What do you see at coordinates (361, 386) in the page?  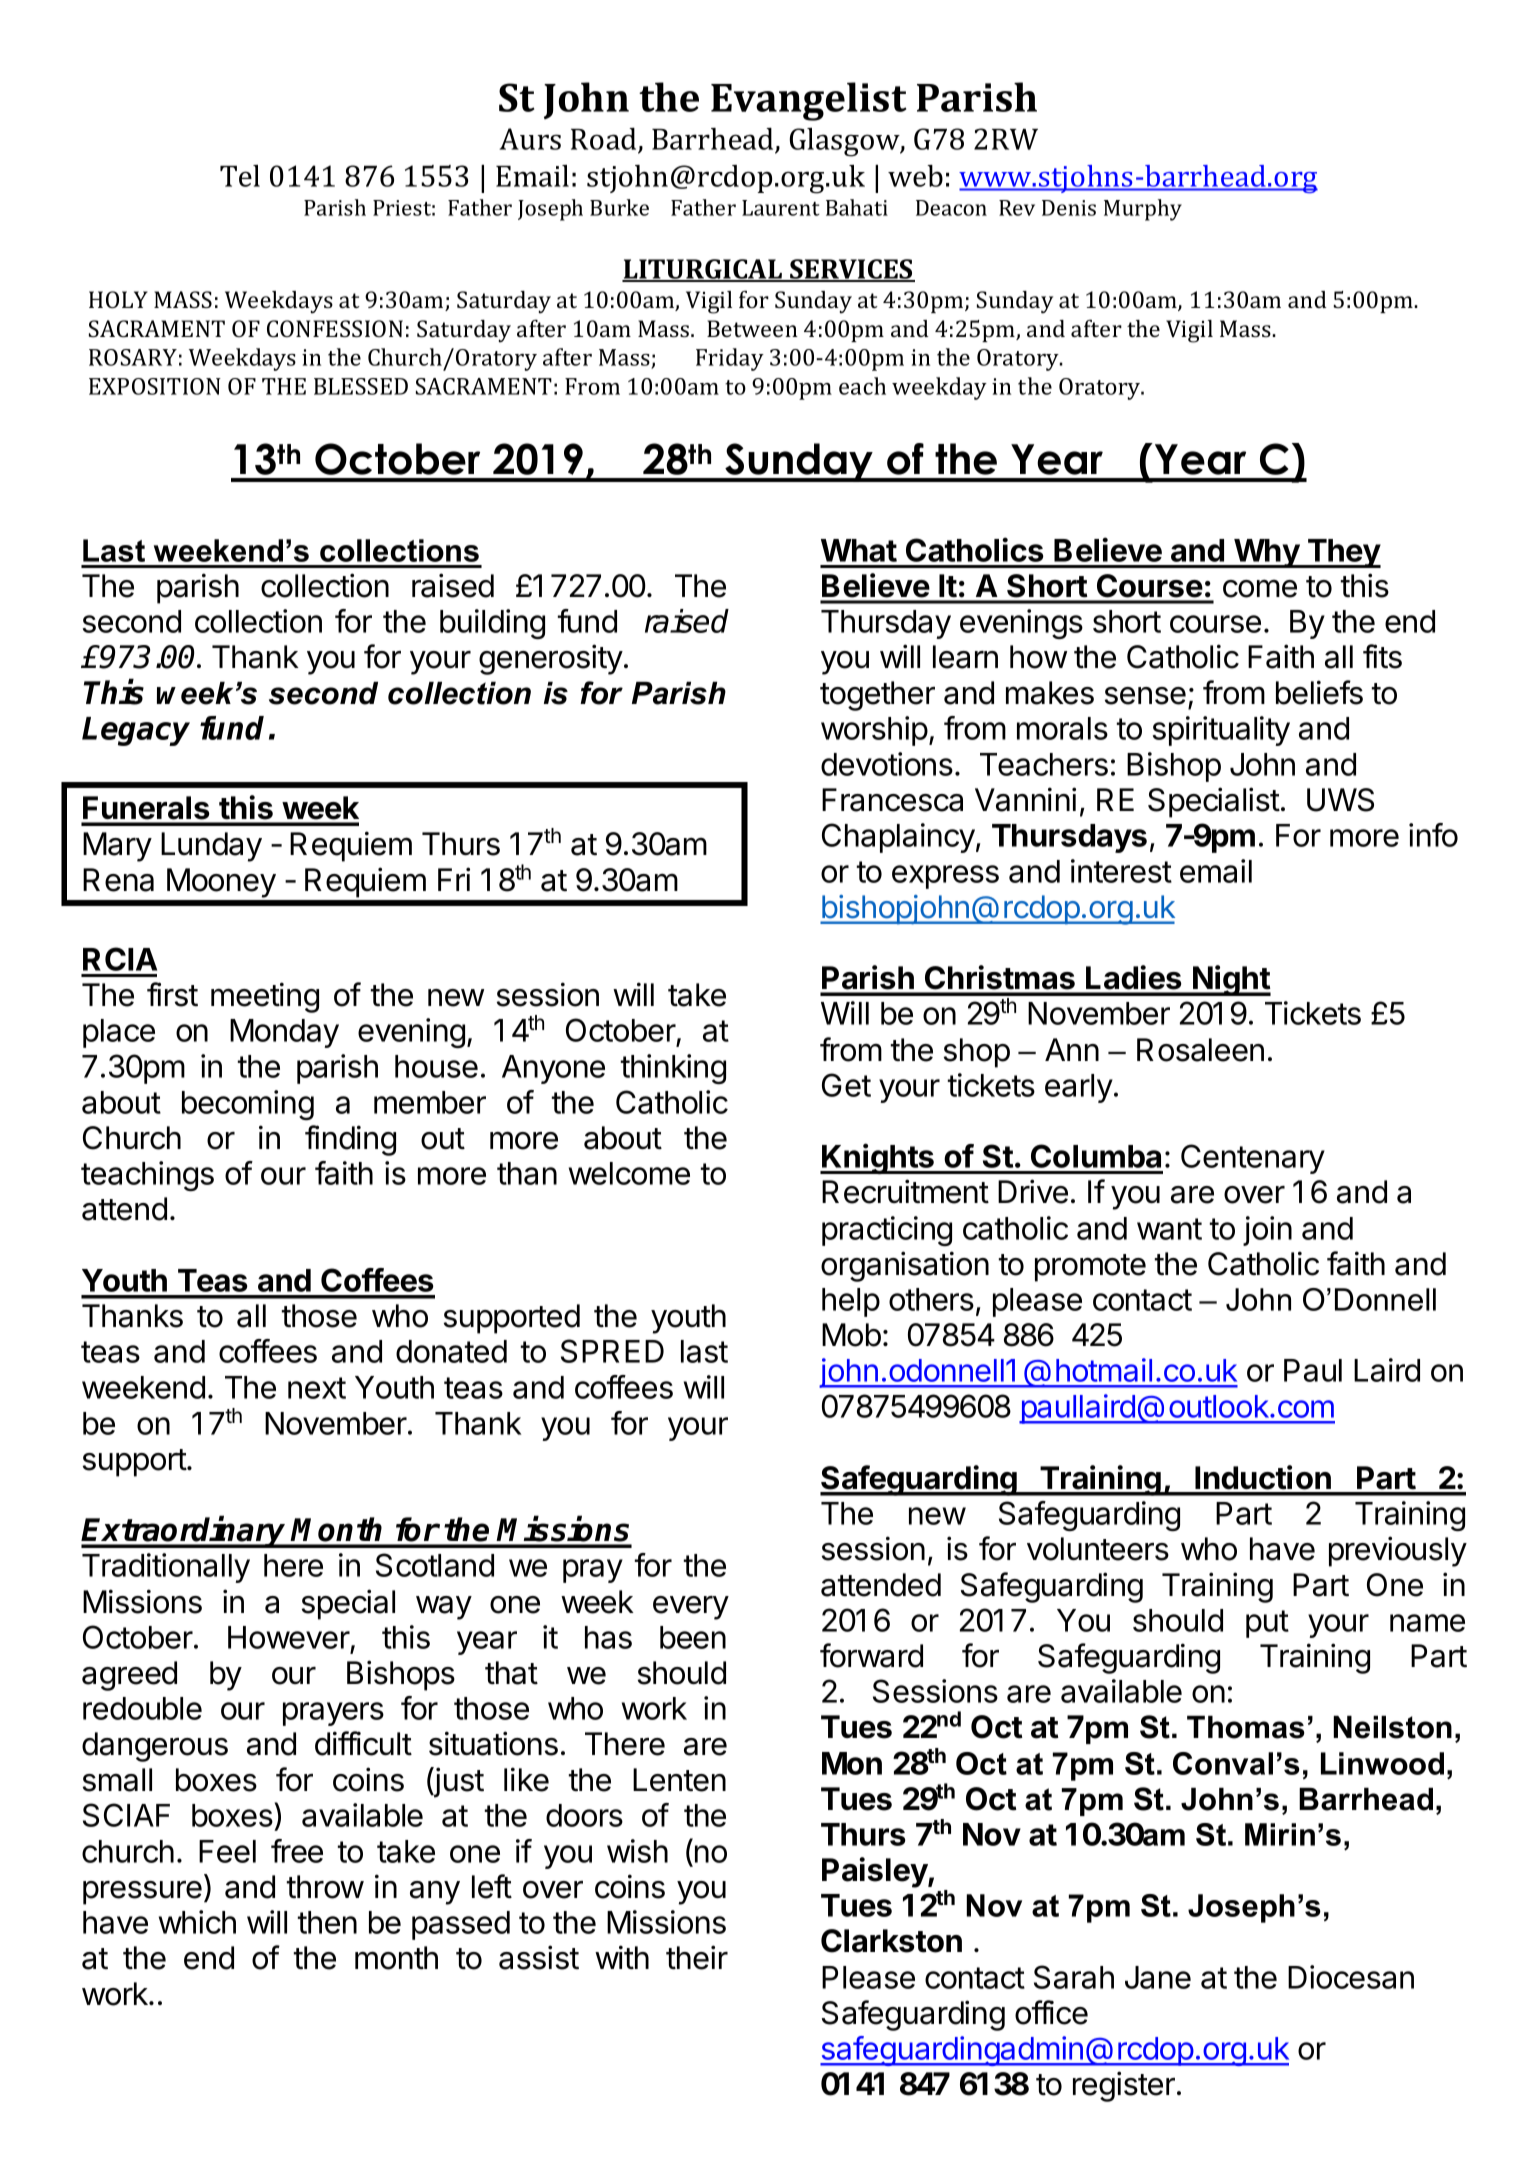 I see `BLESSED` at bounding box center [361, 386].
